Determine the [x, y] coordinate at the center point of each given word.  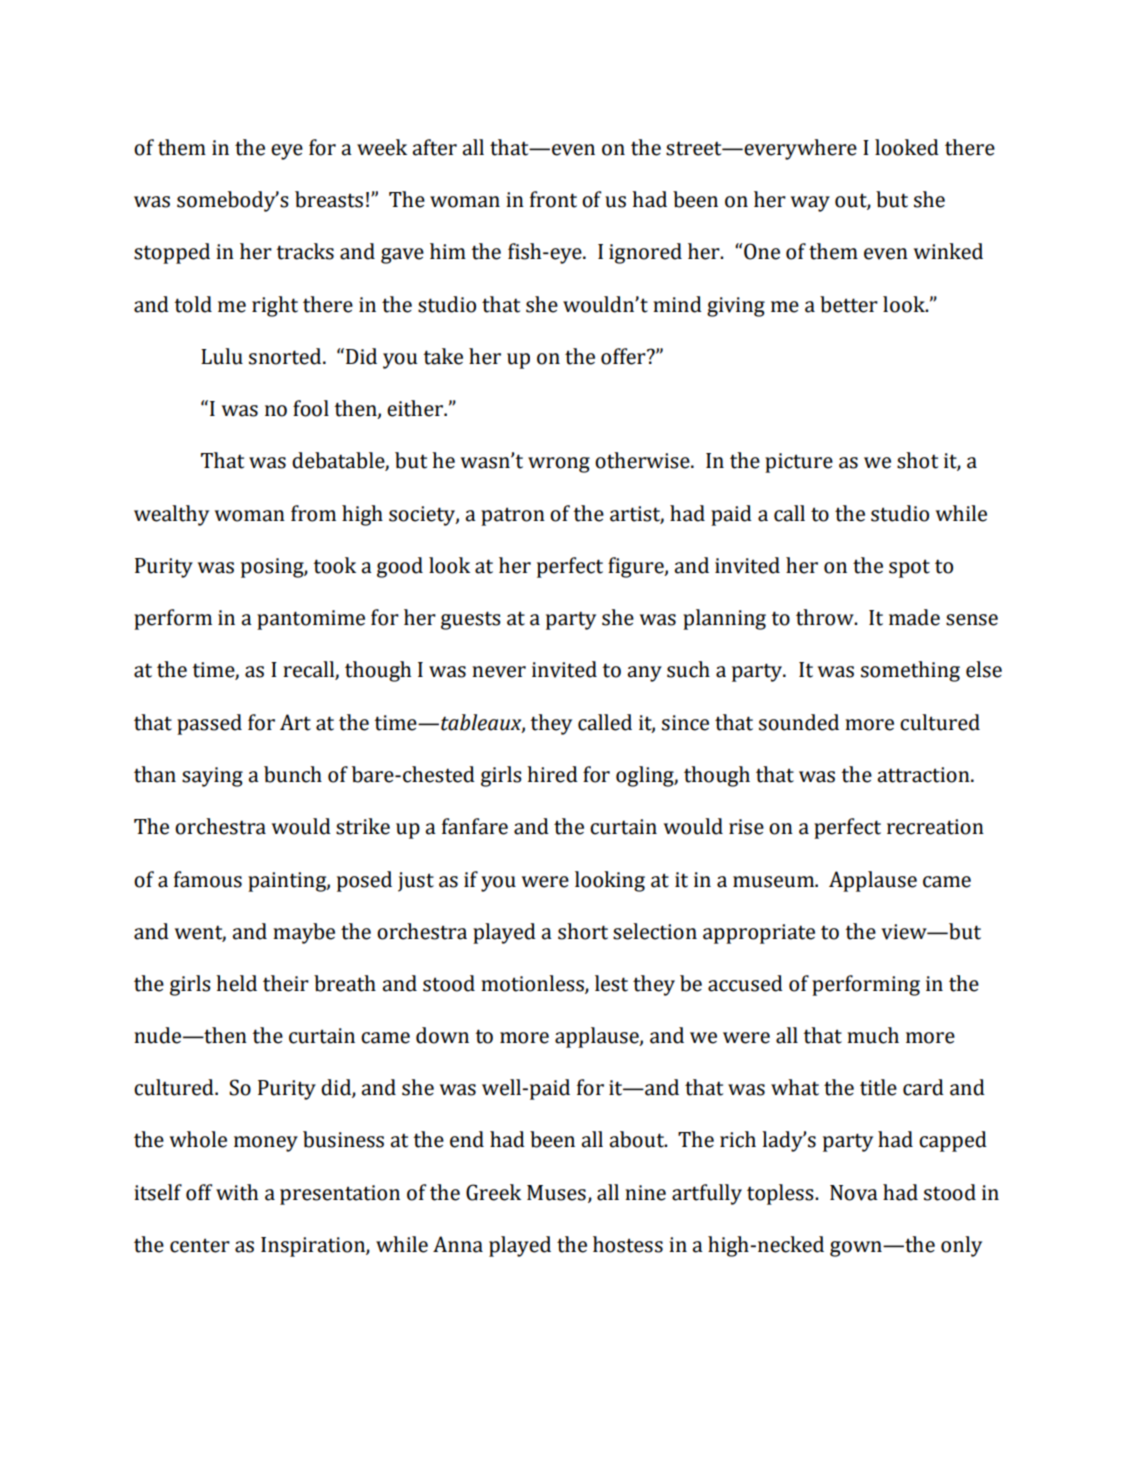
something [910, 671]
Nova [854, 1193]
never [499, 672]
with [237, 1192]
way [810, 204]
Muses [556, 1193]
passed [209, 724]
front [553, 199]
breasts [329, 199]
